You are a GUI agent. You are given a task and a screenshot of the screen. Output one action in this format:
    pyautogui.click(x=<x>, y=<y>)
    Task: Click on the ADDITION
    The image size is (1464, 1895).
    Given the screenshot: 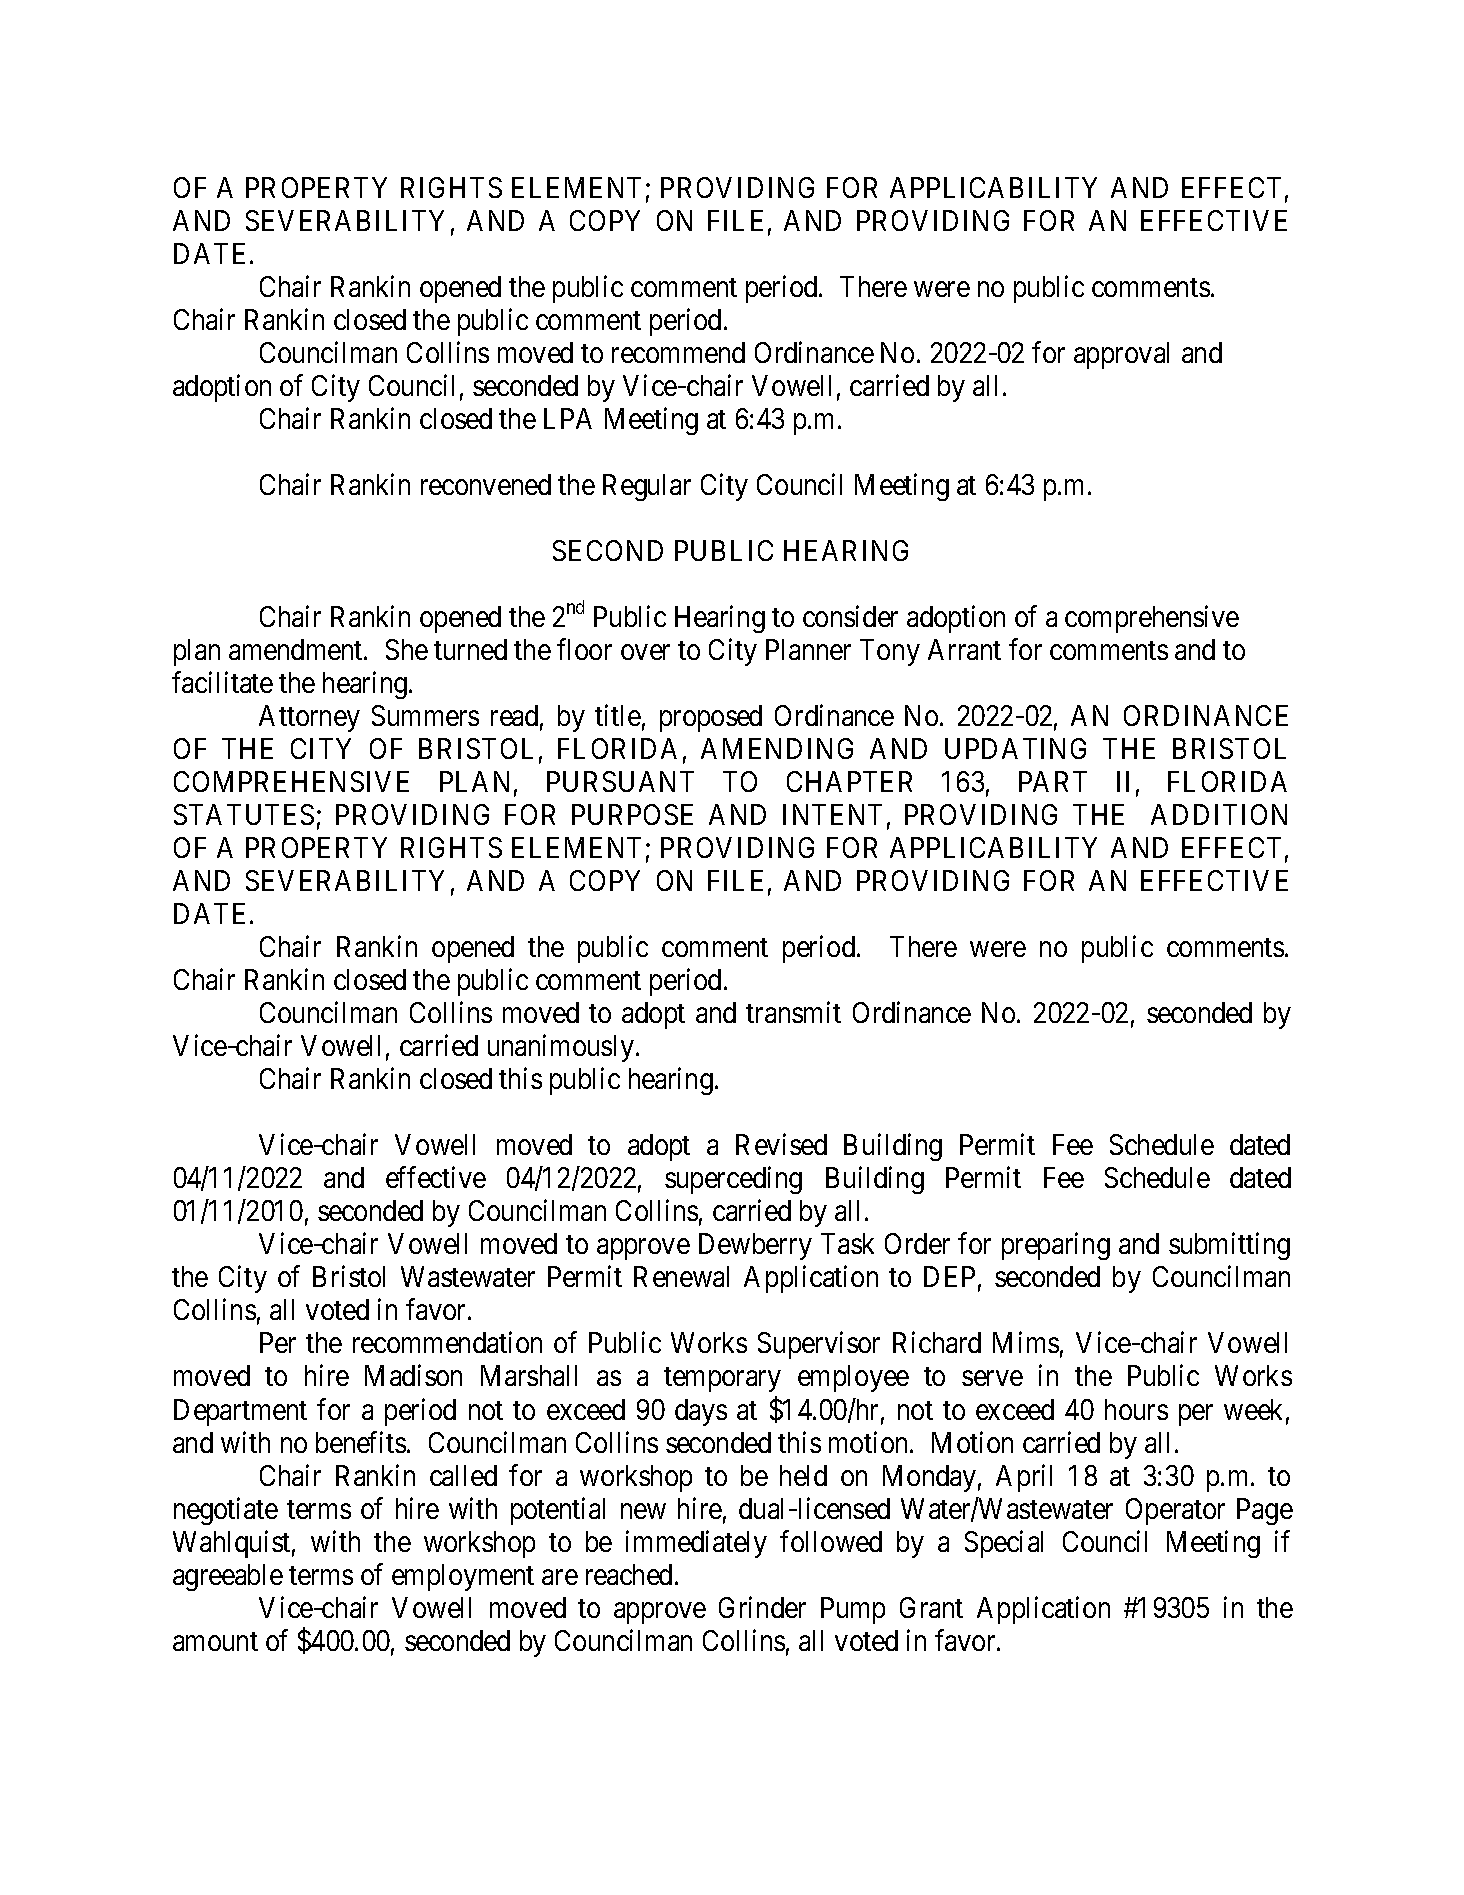 What is the action you would take?
    pyautogui.click(x=1219, y=814)
